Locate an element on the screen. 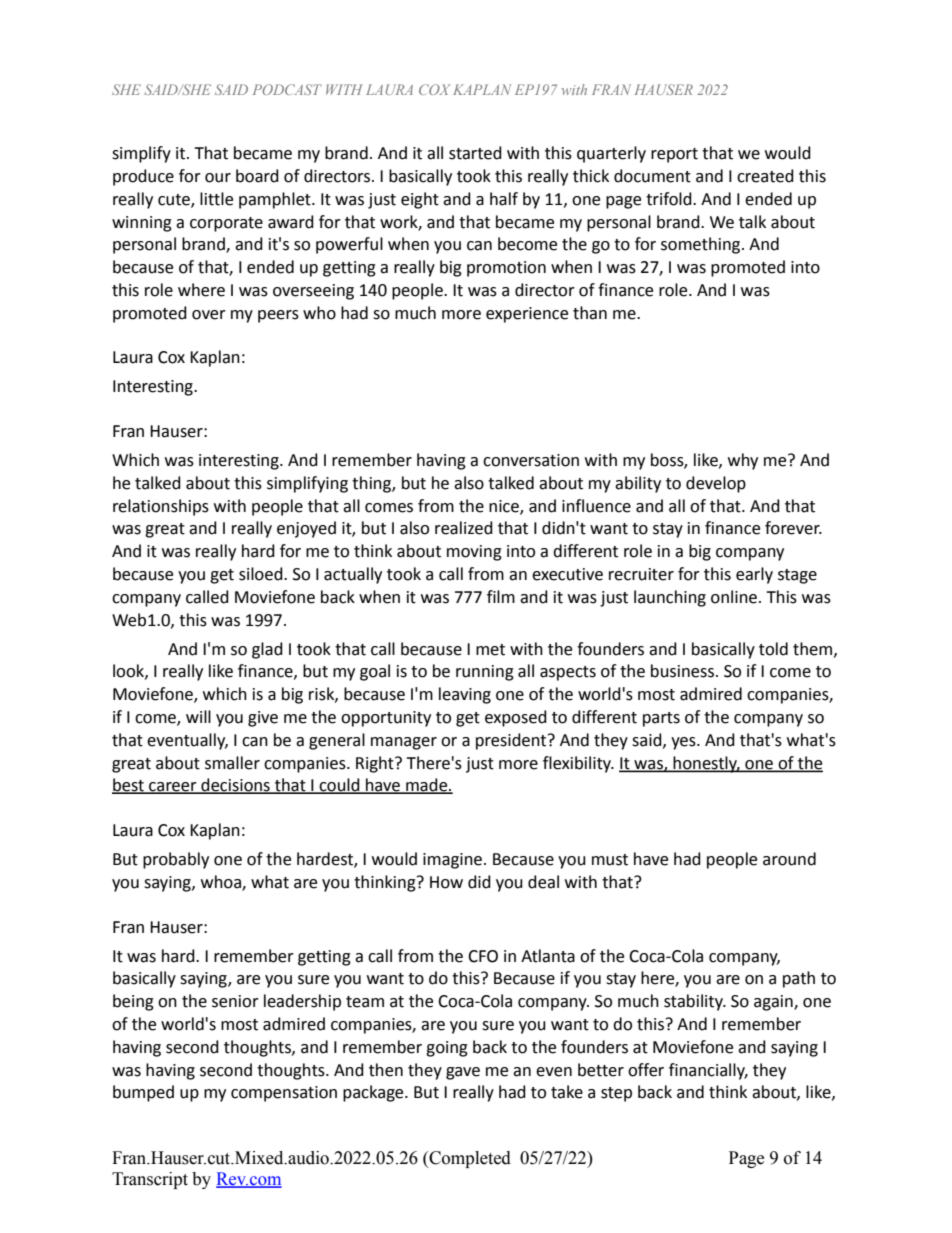  How is located at coordinates (446, 882).
